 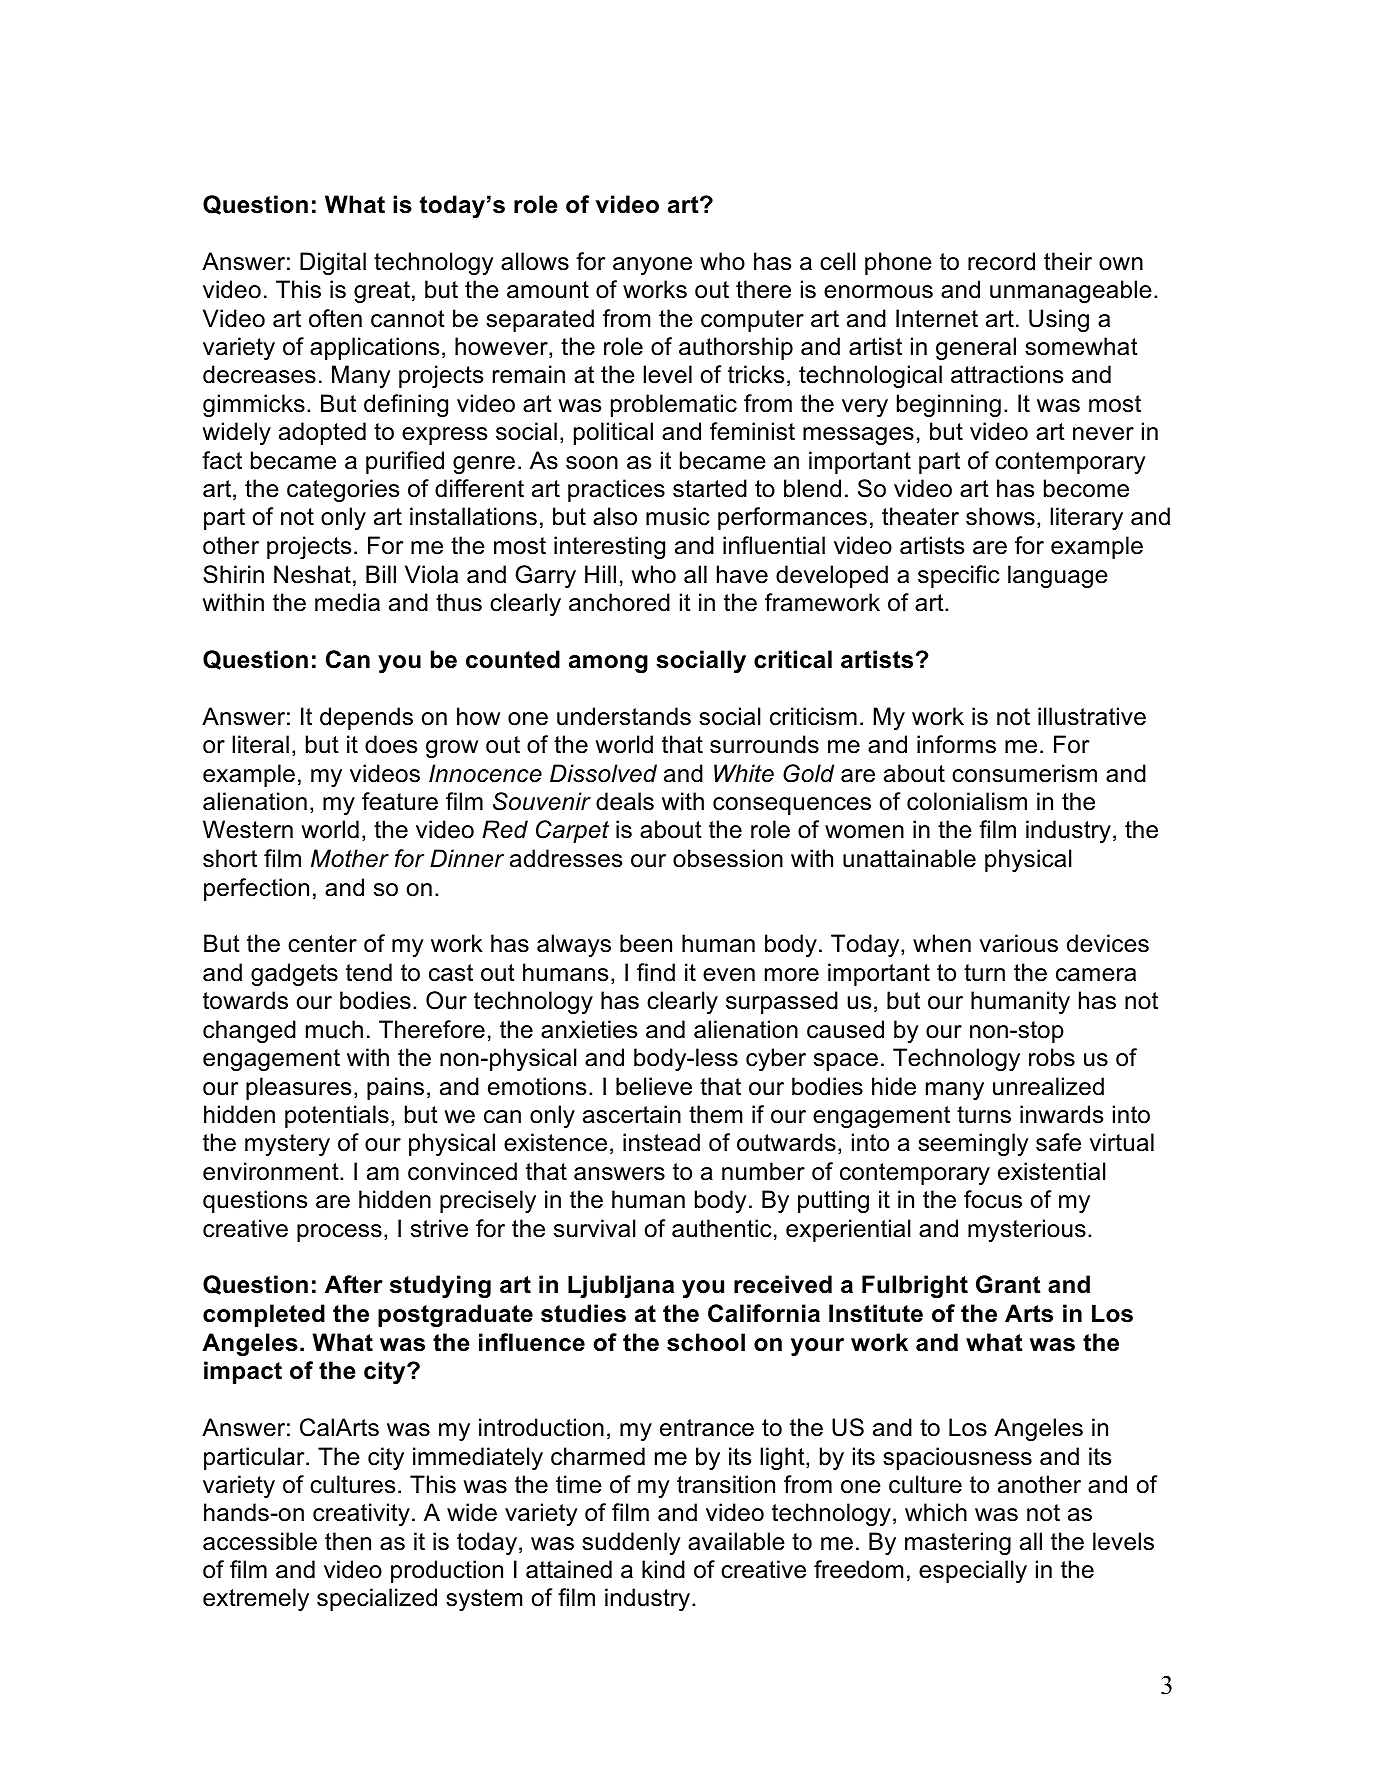 What do you see at coordinates (706, 1342) in the page?
I see `school` at bounding box center [706, 1342].
